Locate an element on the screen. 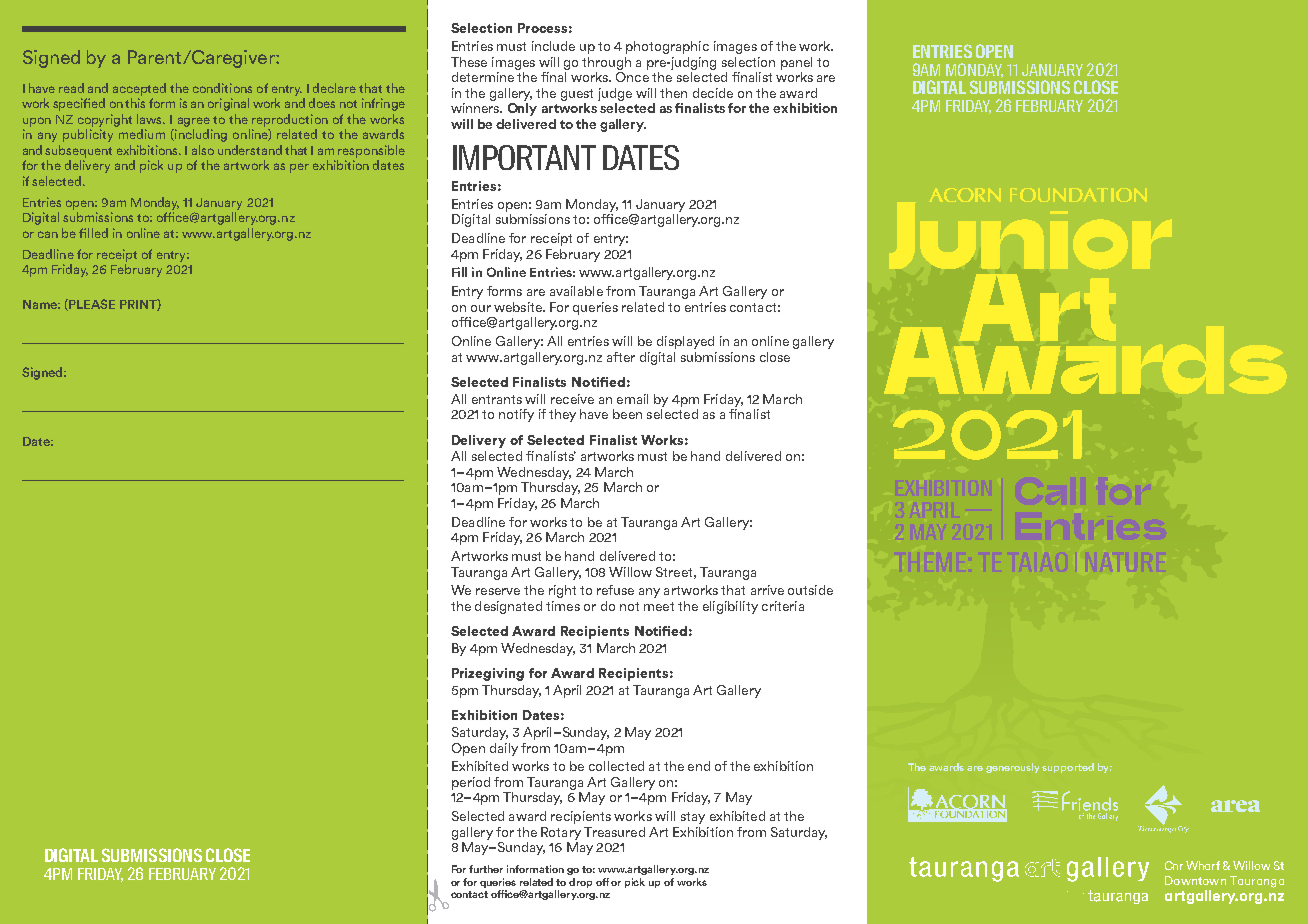 This screenshot has height=924, width=1308. Cnr is located at coordinates (1174, 865).
